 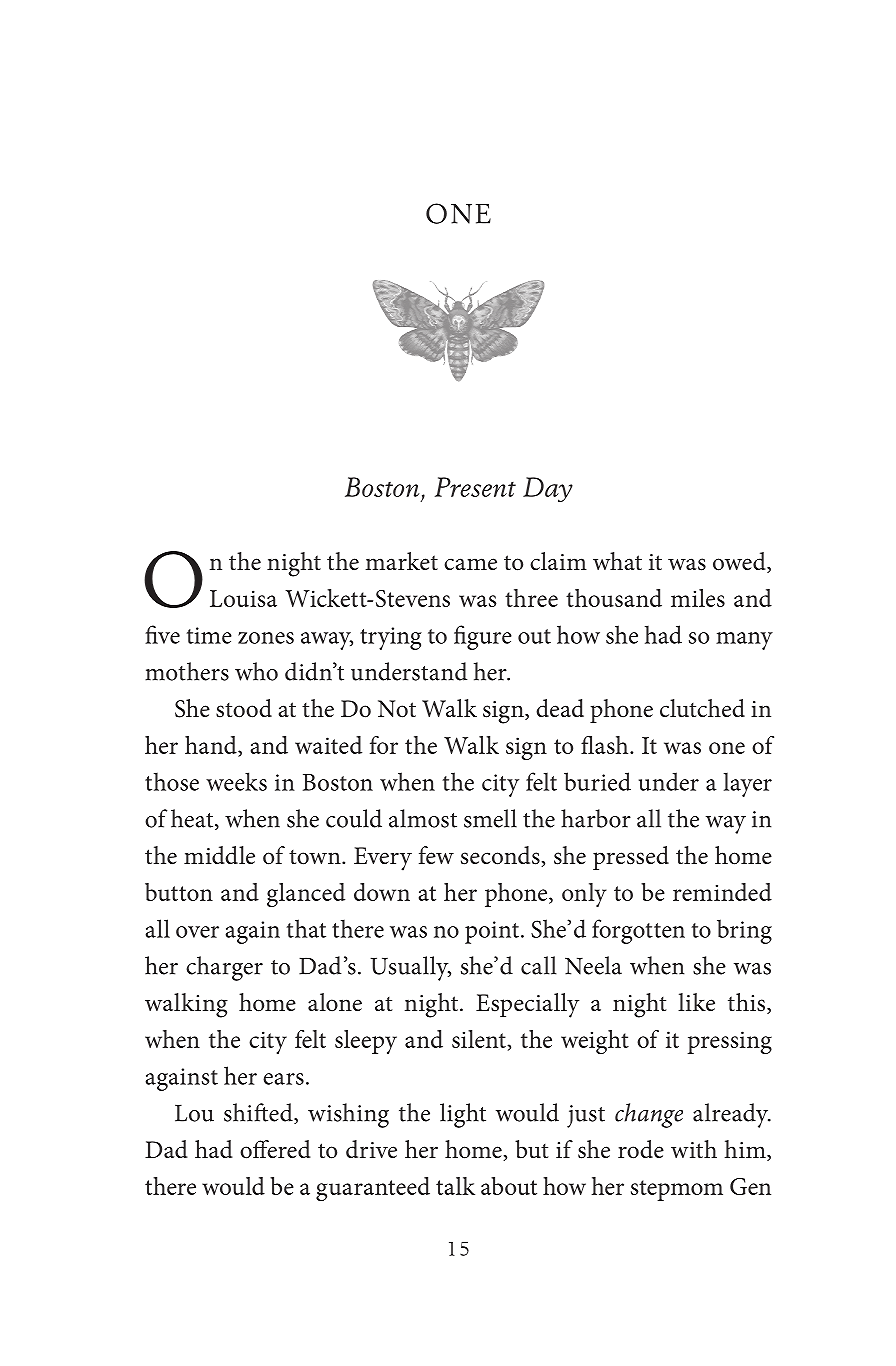 I want to click on Not, so click(x=397, y=709).
